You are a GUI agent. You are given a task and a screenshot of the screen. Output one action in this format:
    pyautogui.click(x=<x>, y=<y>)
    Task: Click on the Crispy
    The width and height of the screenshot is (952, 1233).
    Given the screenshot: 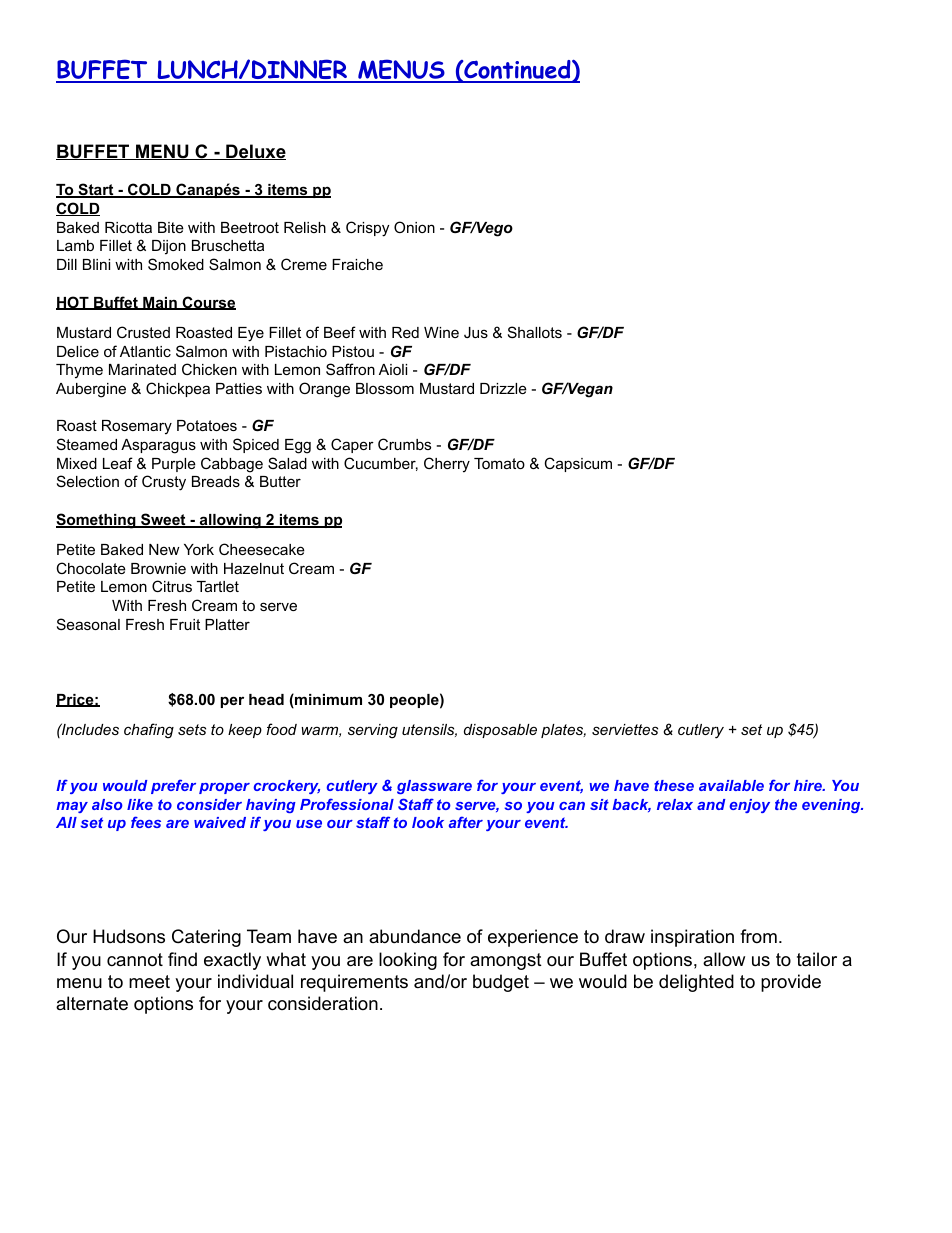 What is the action you would take?
    pyautogui.click(x=367, y=229)
